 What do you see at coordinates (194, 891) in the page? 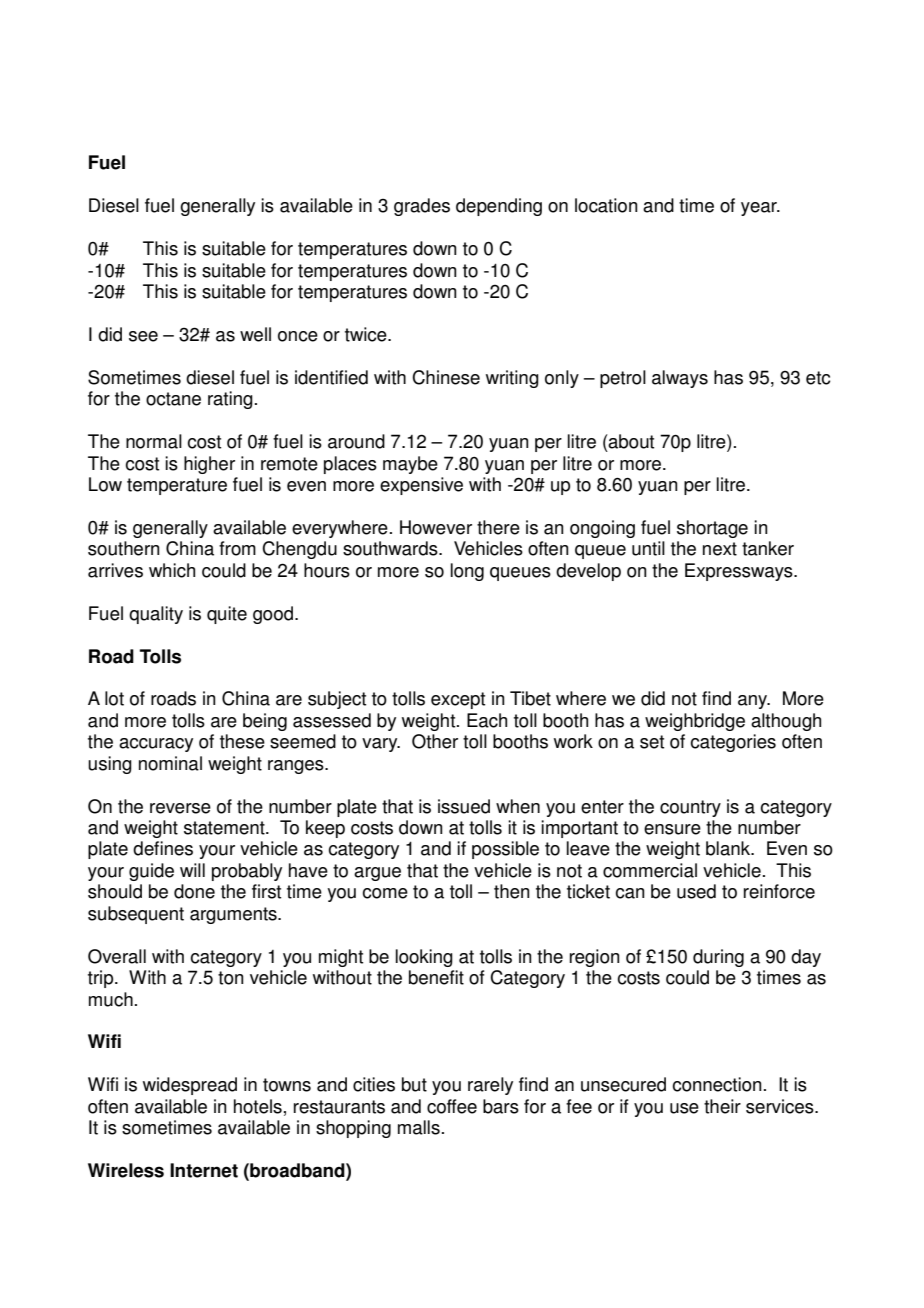
I see `done` at bounding box center [194, 891].
